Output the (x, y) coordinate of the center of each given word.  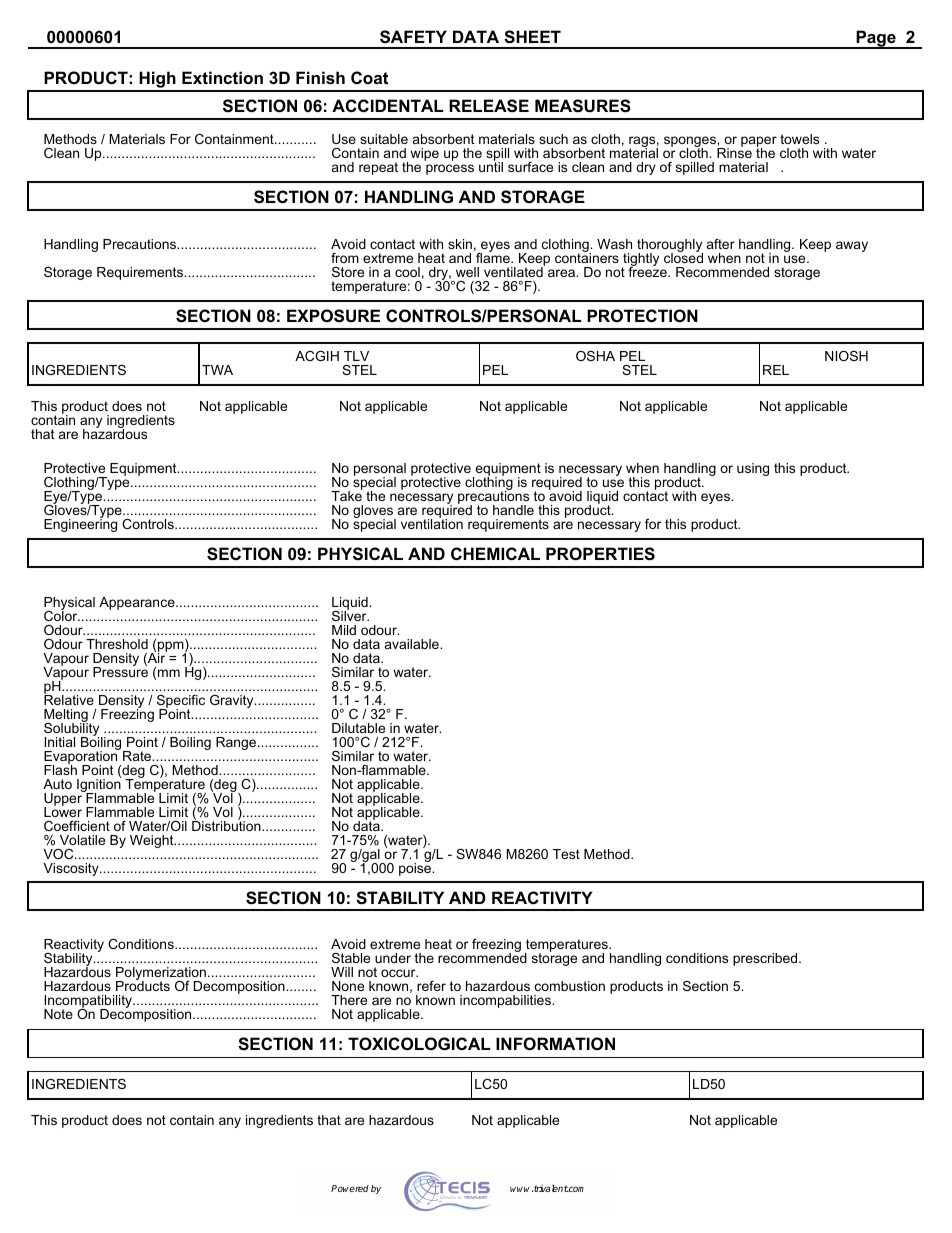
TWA (217, 370)
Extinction (222, 77)
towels (799, 139)
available (413, 644)
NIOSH (846, 356)
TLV (356, 356)
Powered (350, 1188)
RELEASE (489, 106)
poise (416, 868)
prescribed (766, 959)
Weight (153, 841)
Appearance (138, 603)
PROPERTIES (600, 554)
